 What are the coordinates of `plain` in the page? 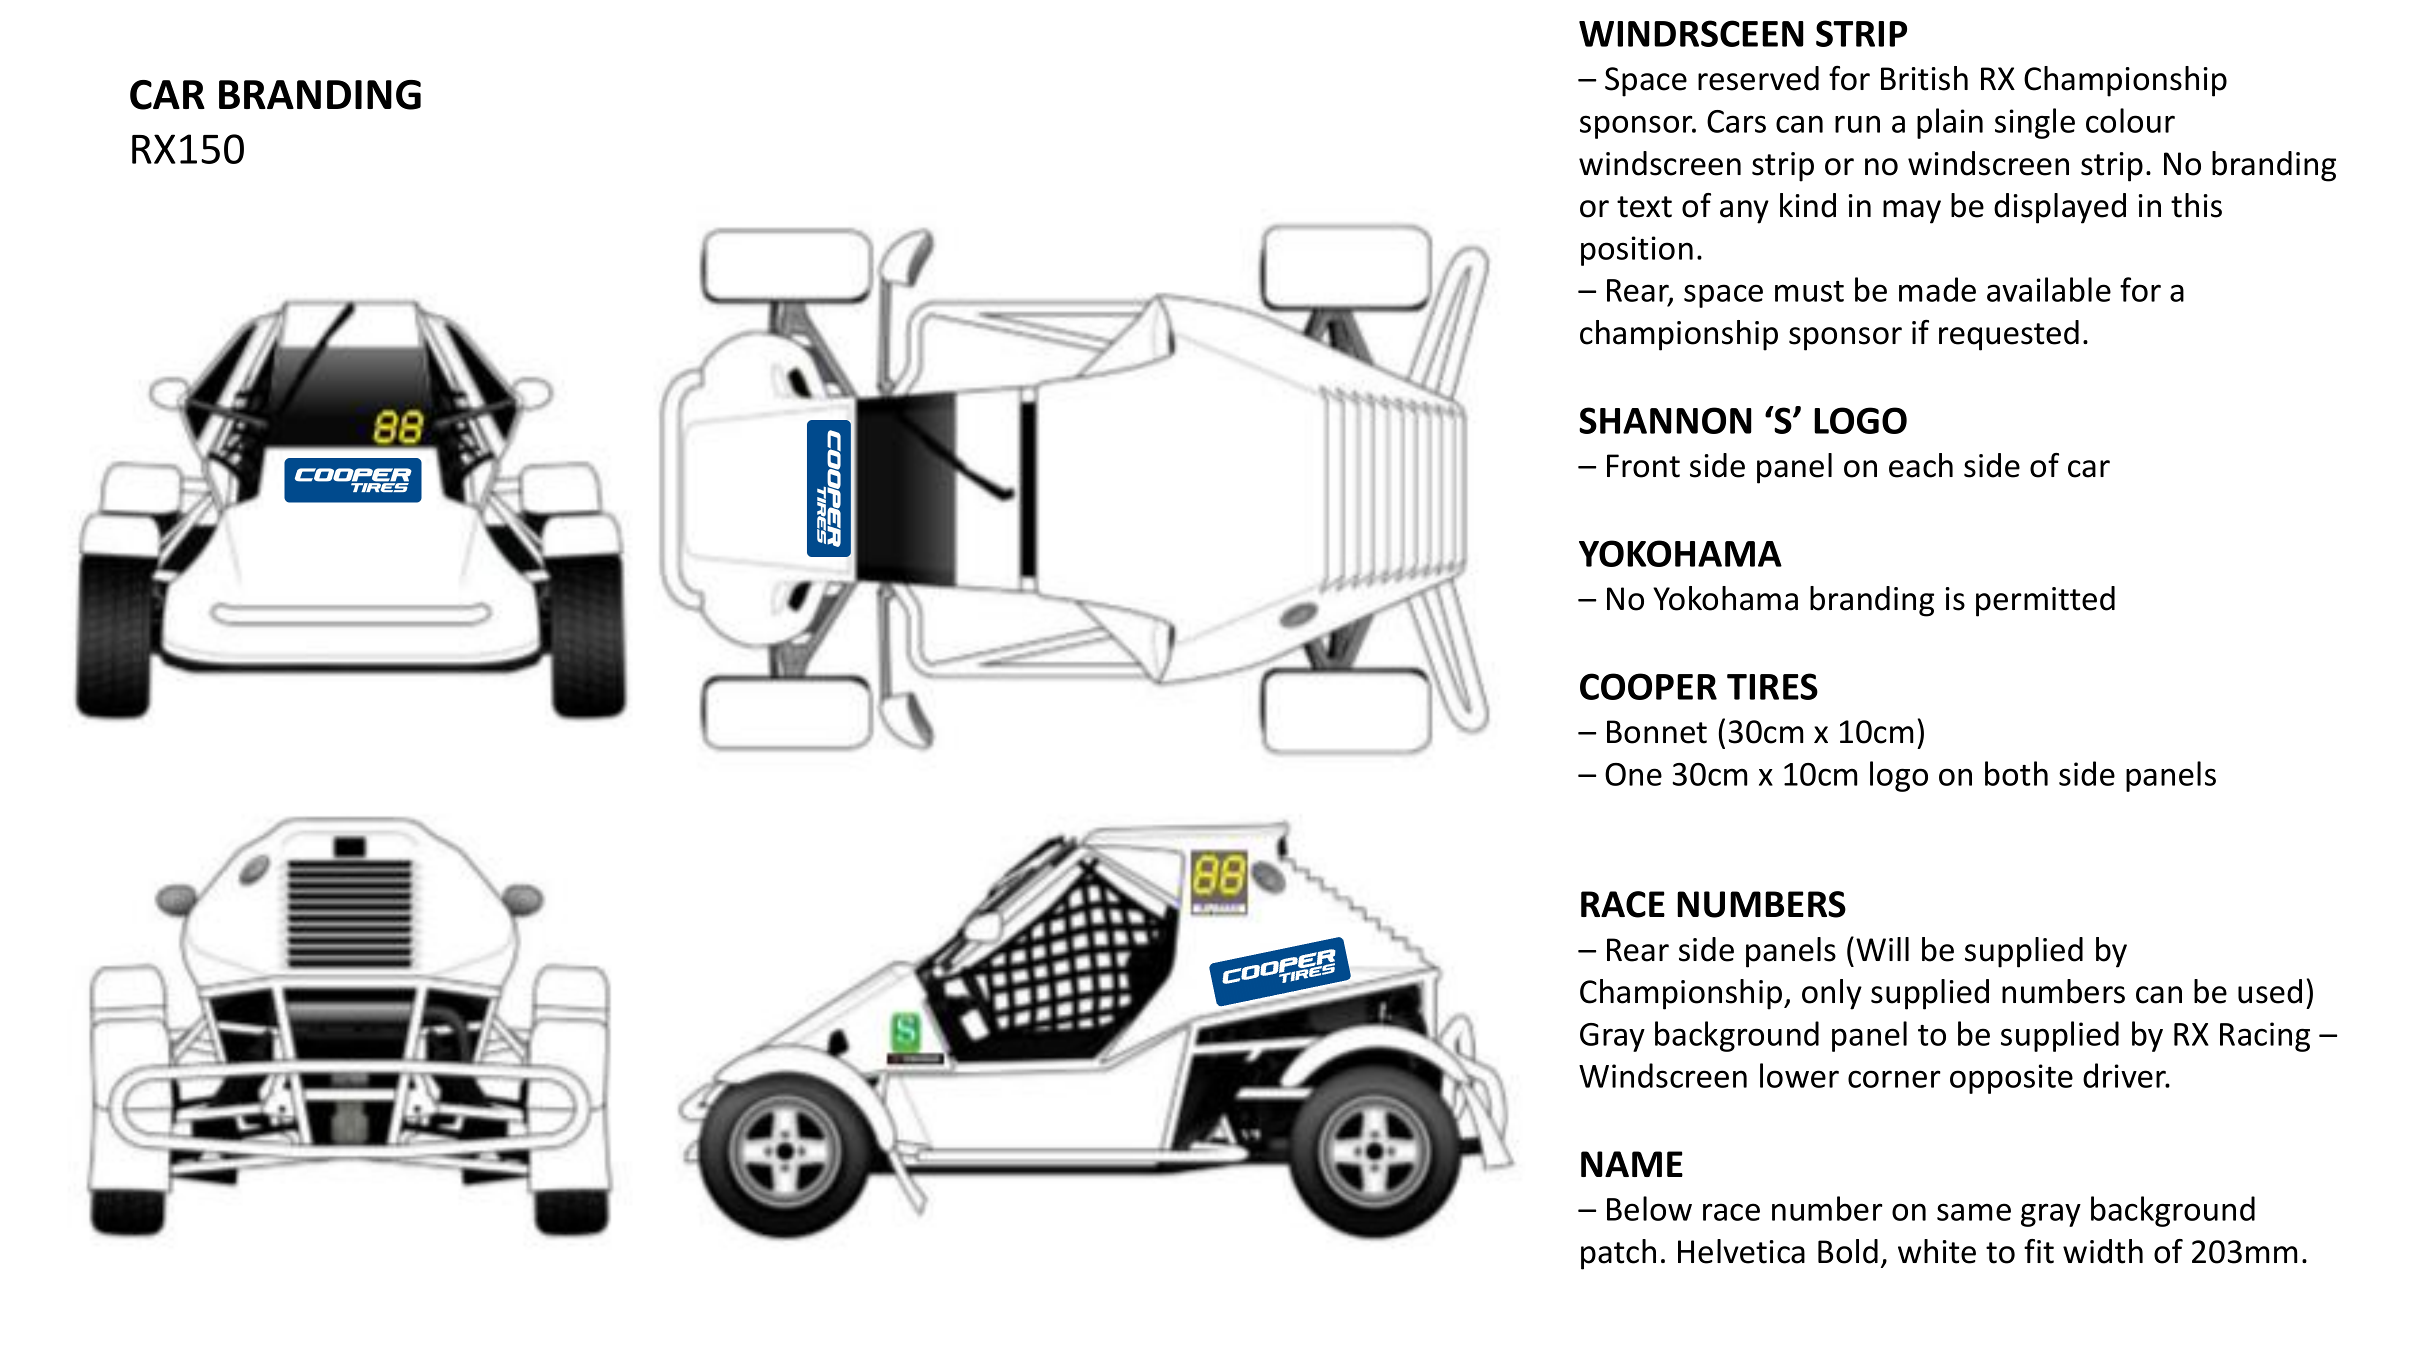 It's located at (1950, 123).
